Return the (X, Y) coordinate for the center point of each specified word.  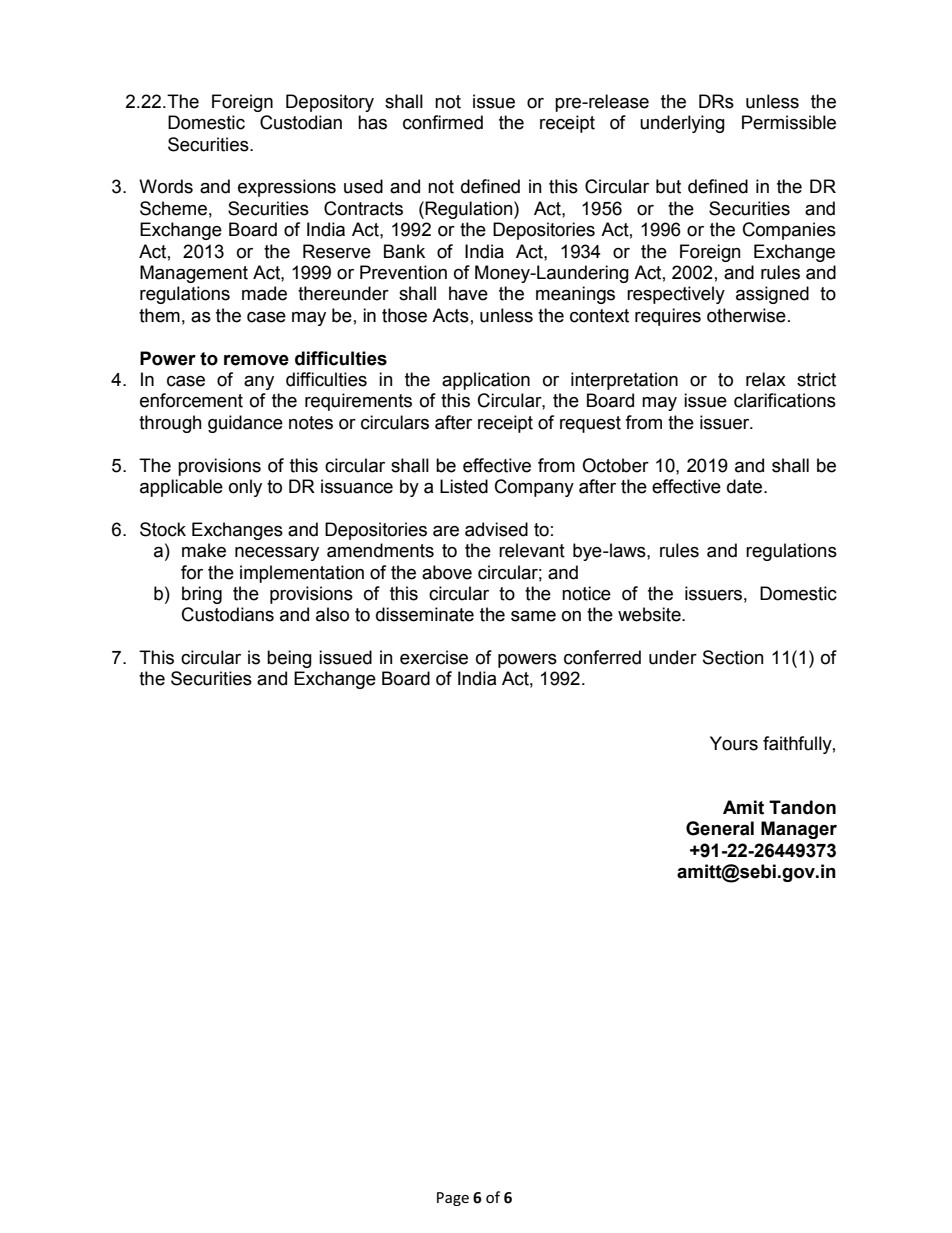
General (720, 828)
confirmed (443, 122)
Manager (799, 830)
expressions (287, 188)
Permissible (789, 122)
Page (453, 1199)
